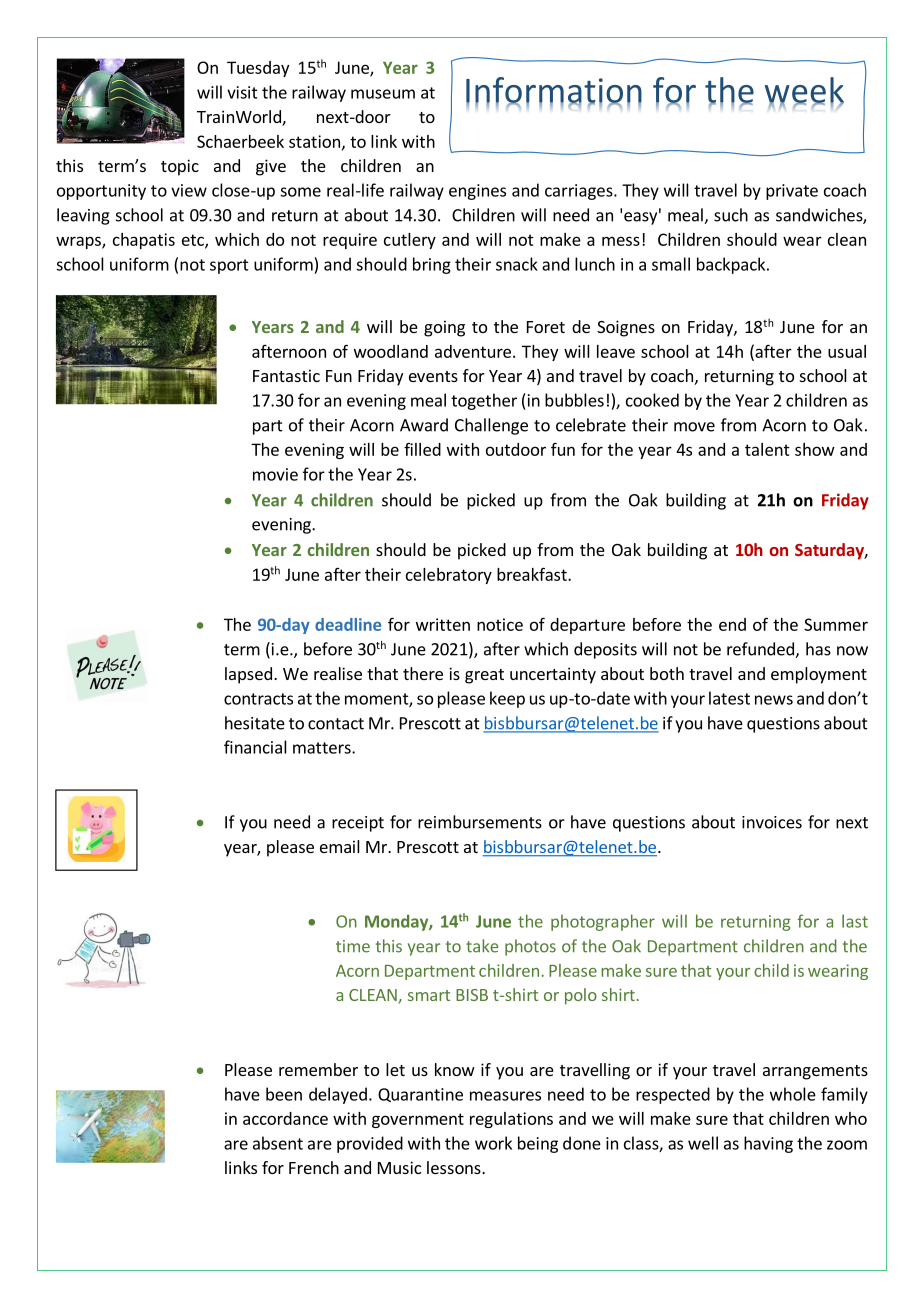 The image size is (924, 1308). What do you see at coordinates (443, 624) in the screenshot?
I see `written` at bounding box center [443, 624].
